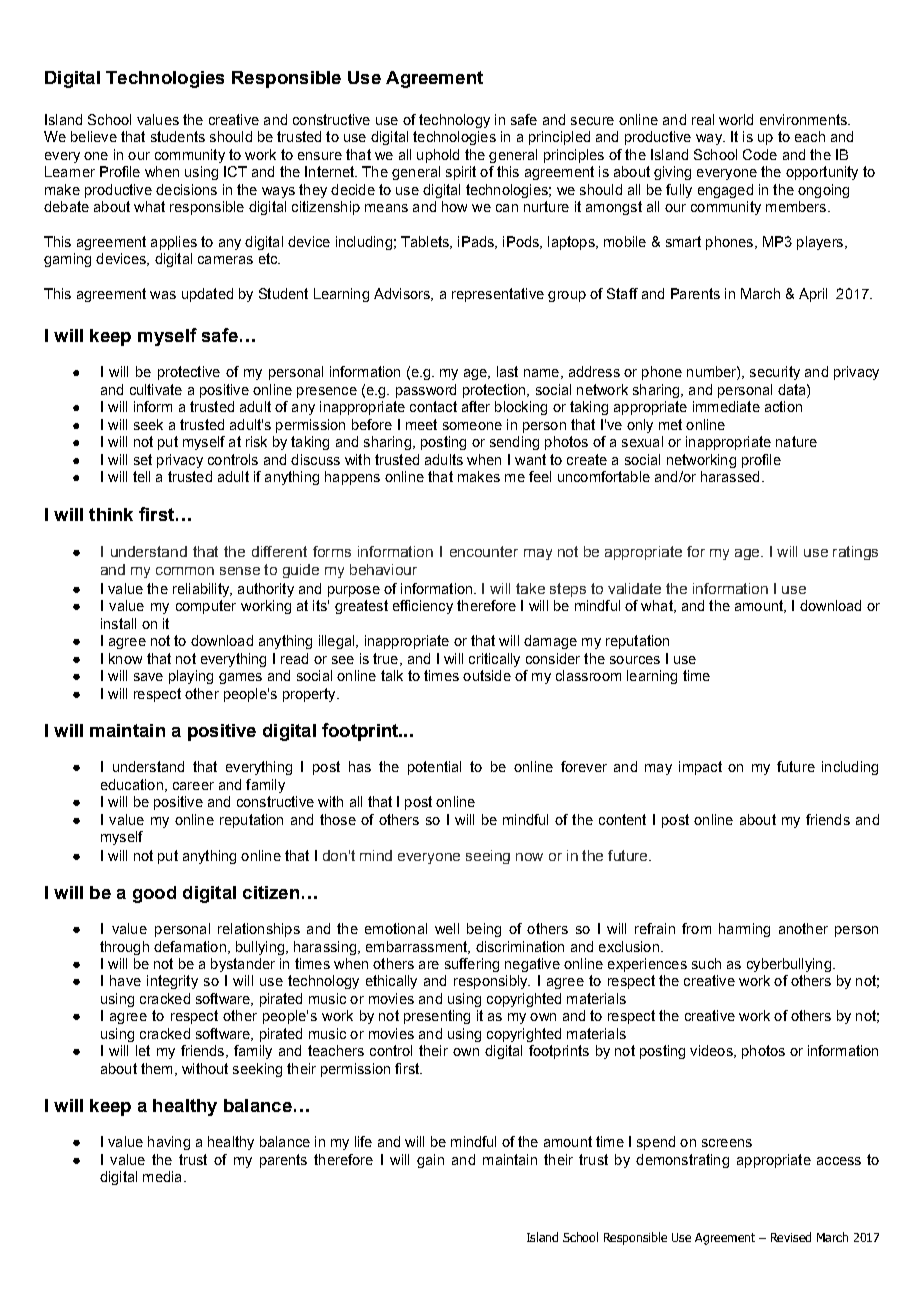 This document has height=1308, width=924. Describe the element at coordinates (186, 189) in the document. I see `decisions` at that location.
